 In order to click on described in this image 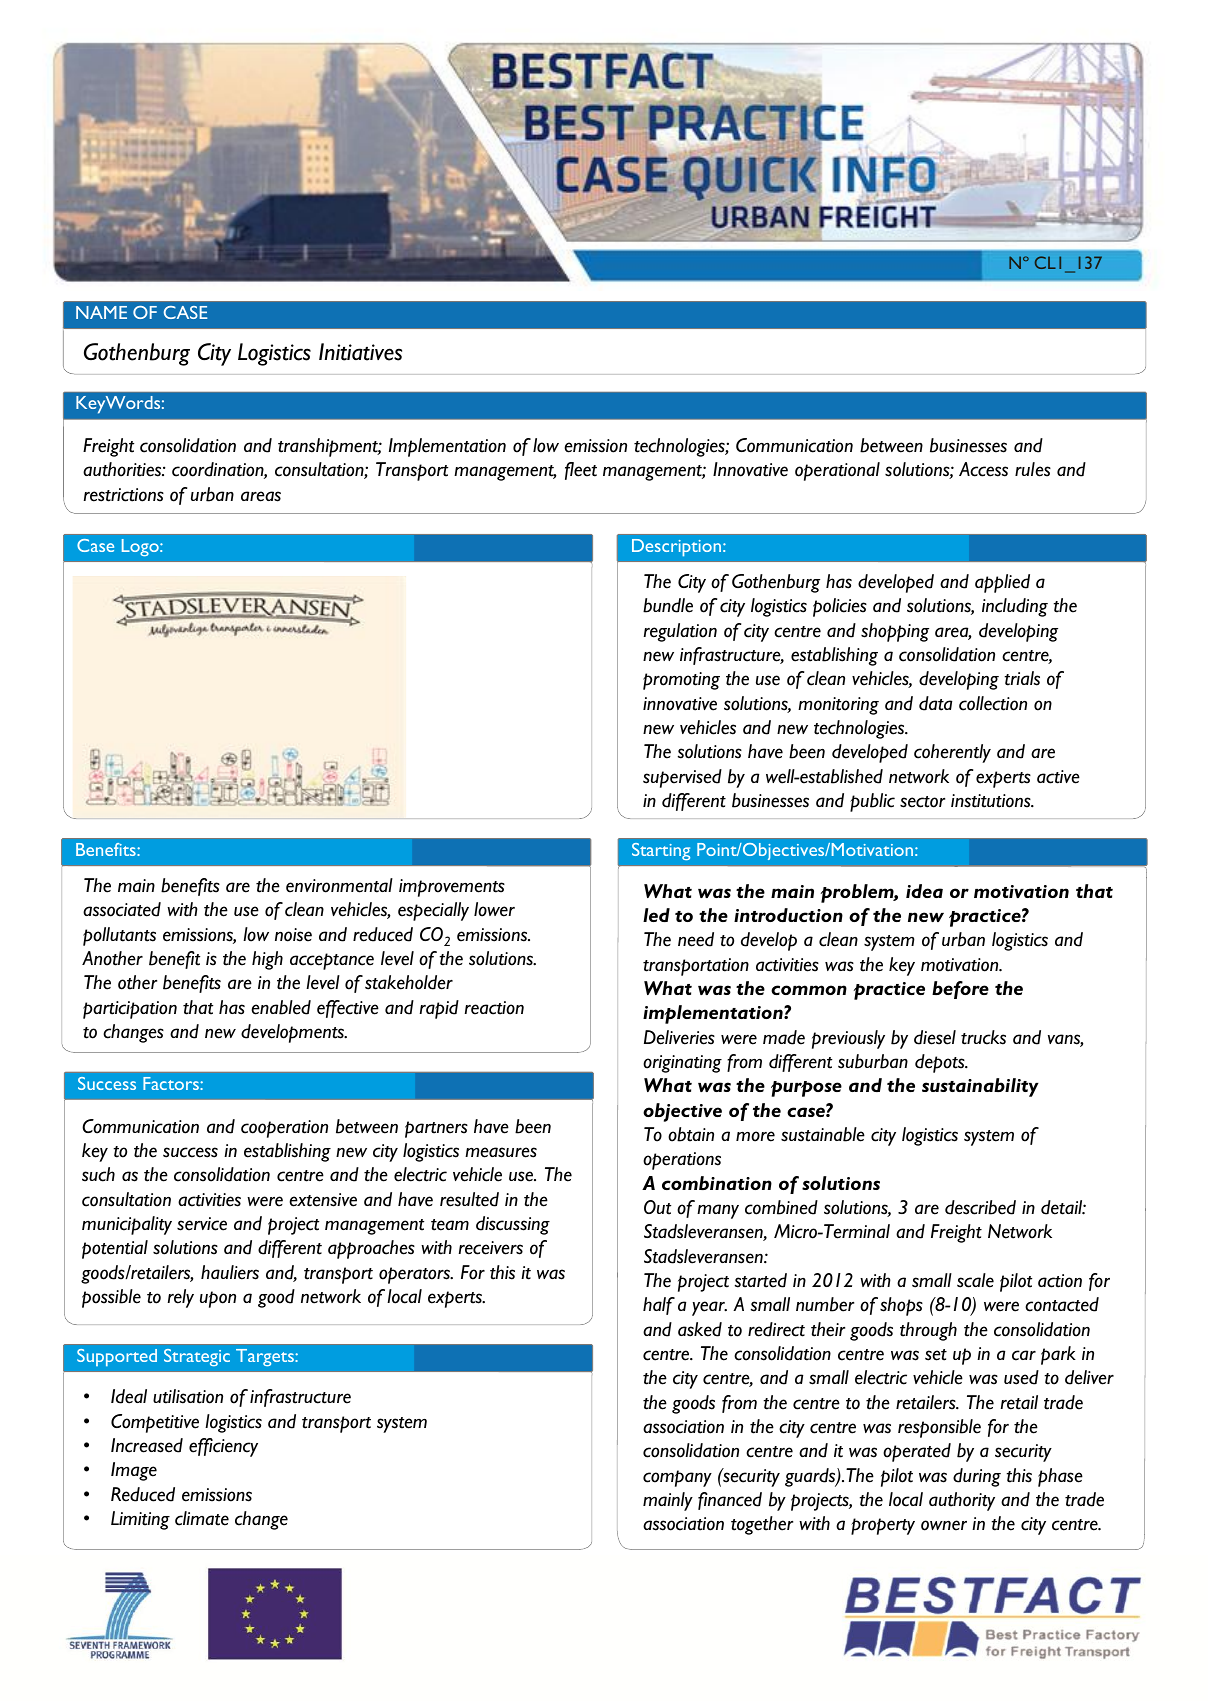, I will do `click(980, 1207)`.
